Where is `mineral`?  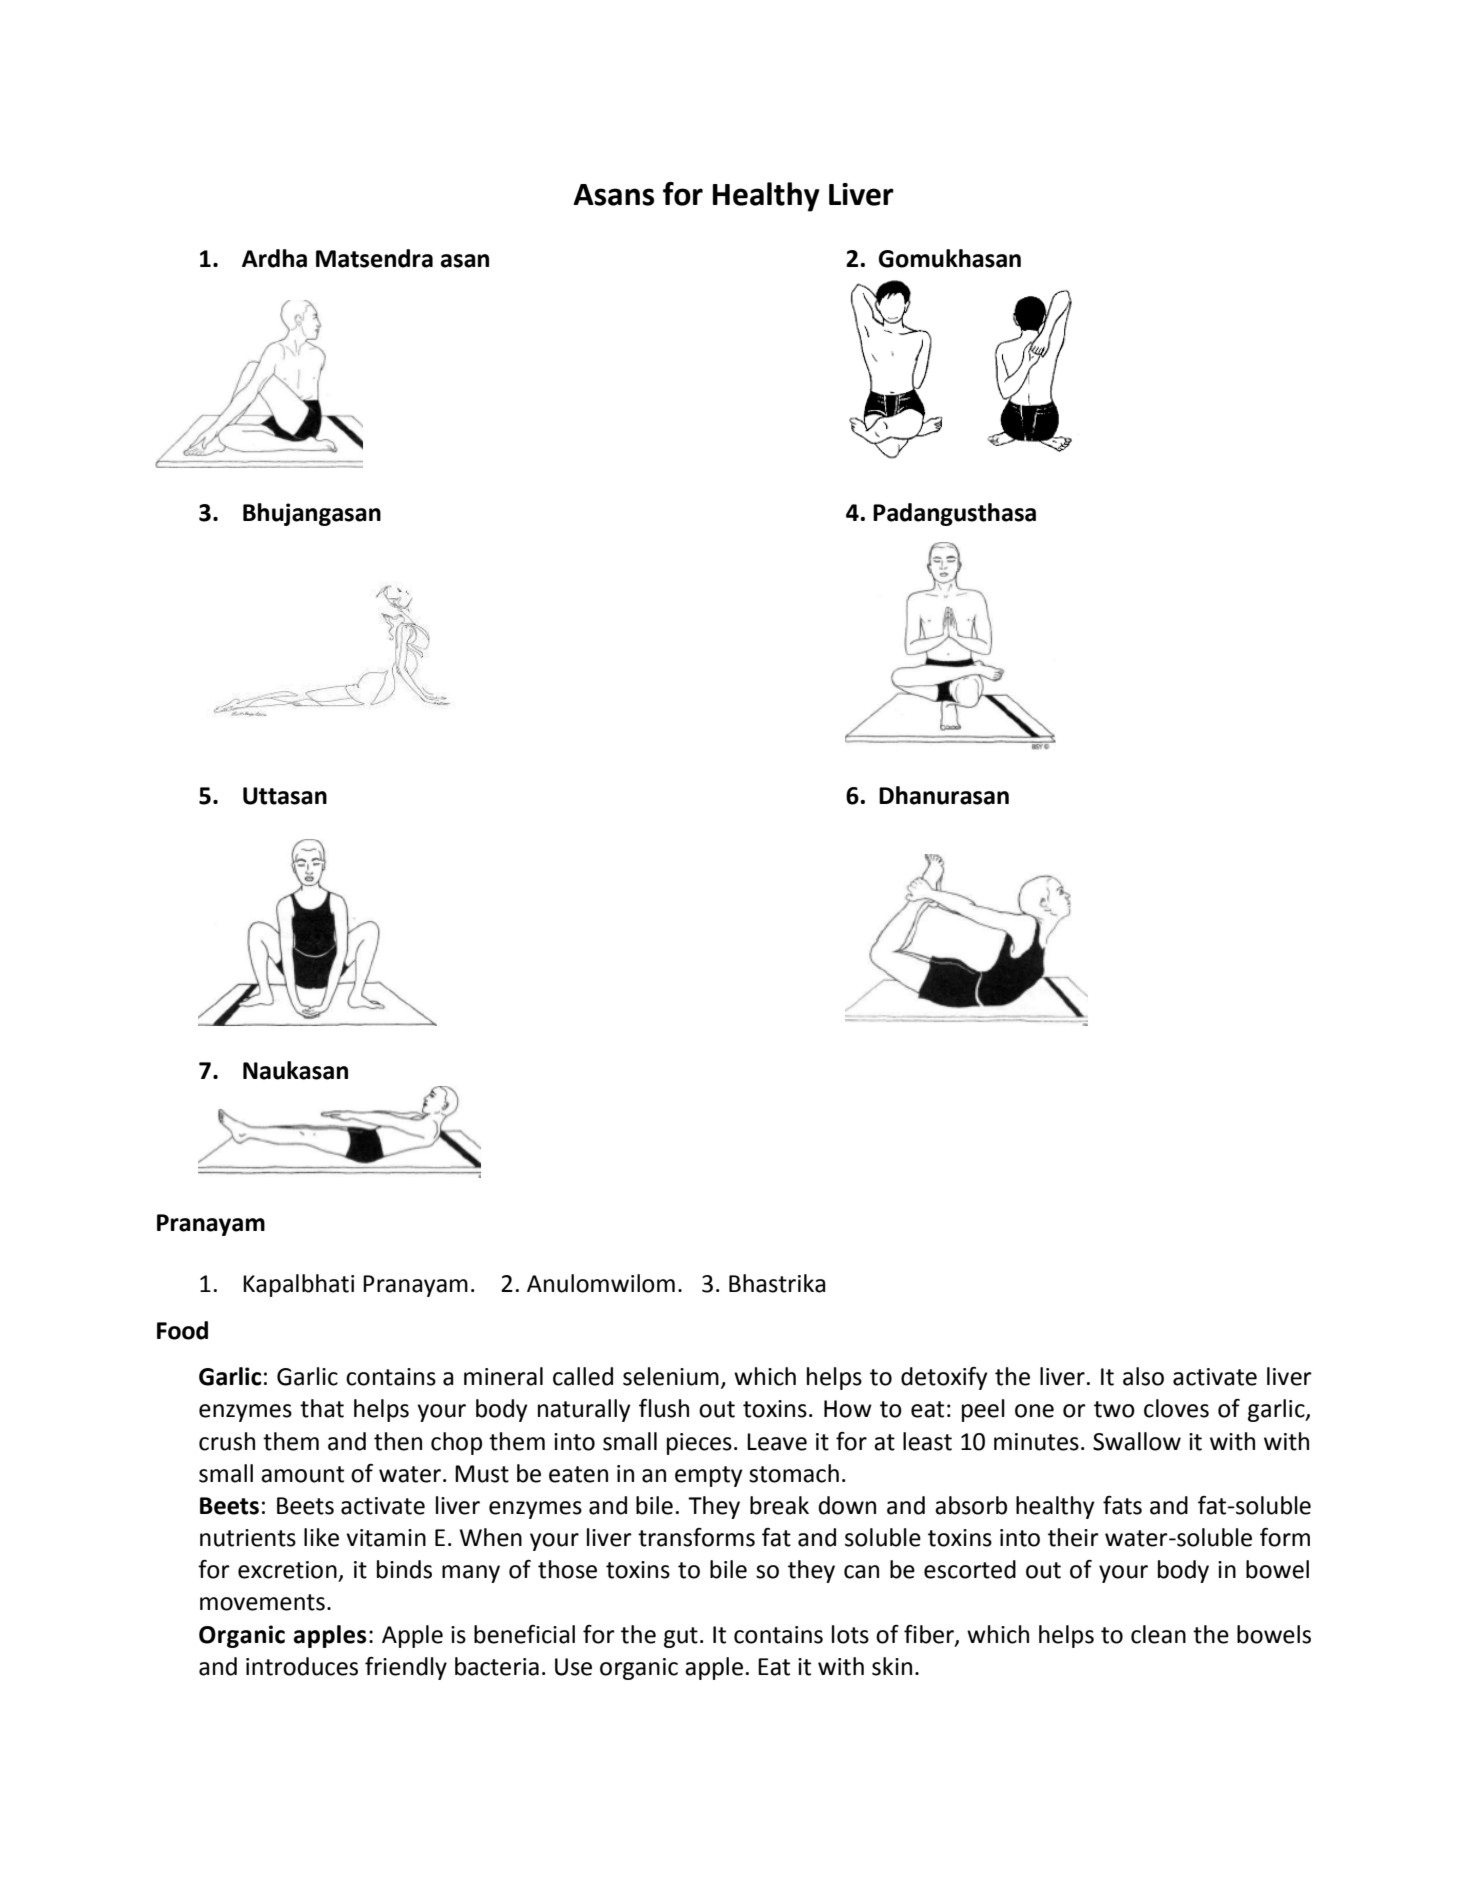
mineral is located at coordinates (503, 1376).
